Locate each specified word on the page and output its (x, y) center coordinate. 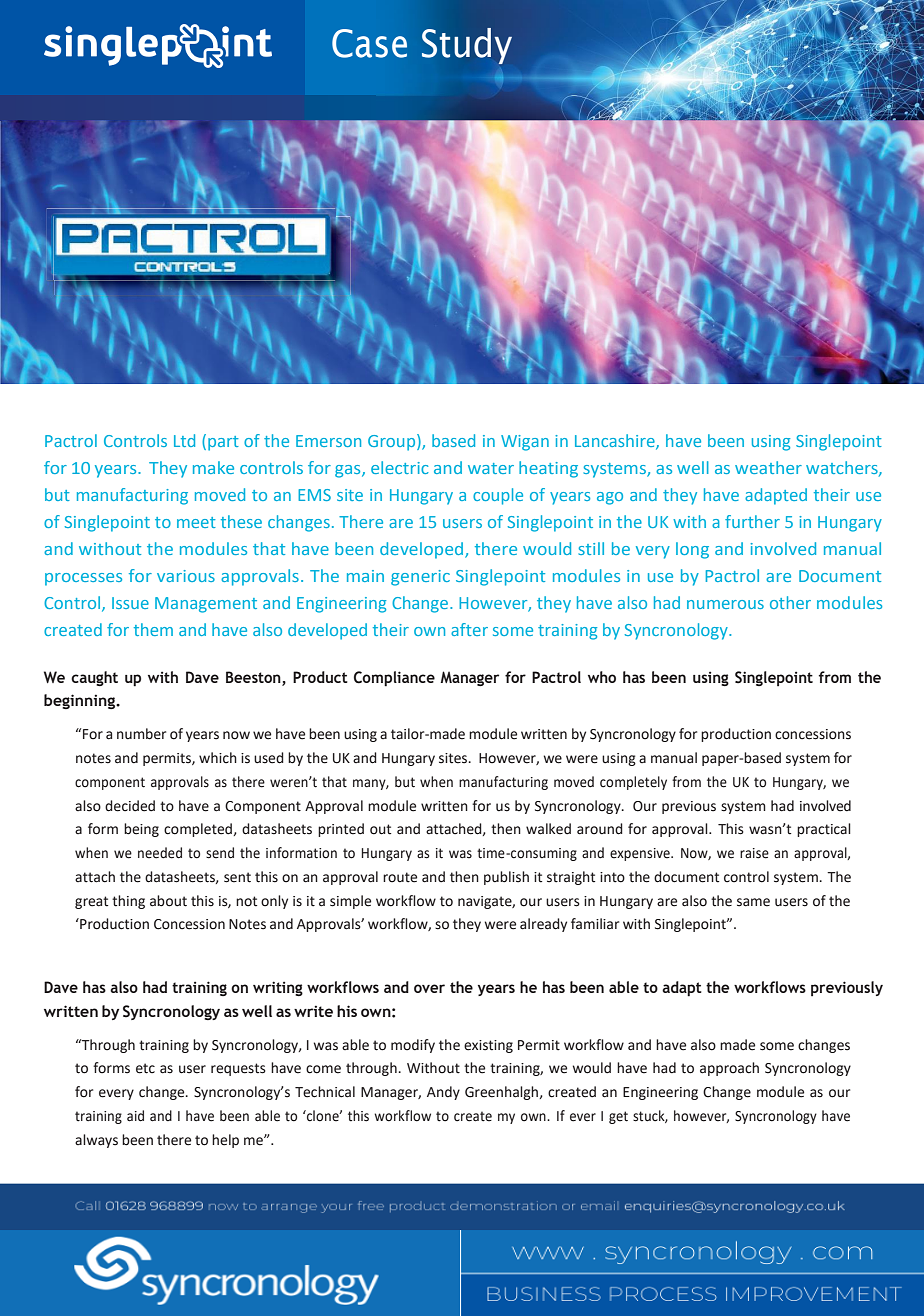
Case (369, 43)
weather (768, 467)
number (141, 734)
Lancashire (616, 442)
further (752, 521)
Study (467, 46)
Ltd (184, 440)
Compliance (394, 679)
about (168, 901)
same (753, 902)
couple (498, 496)
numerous (725, 604)
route (400, 877)
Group (393, 442)
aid (135, 1116)
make (213, 467)
